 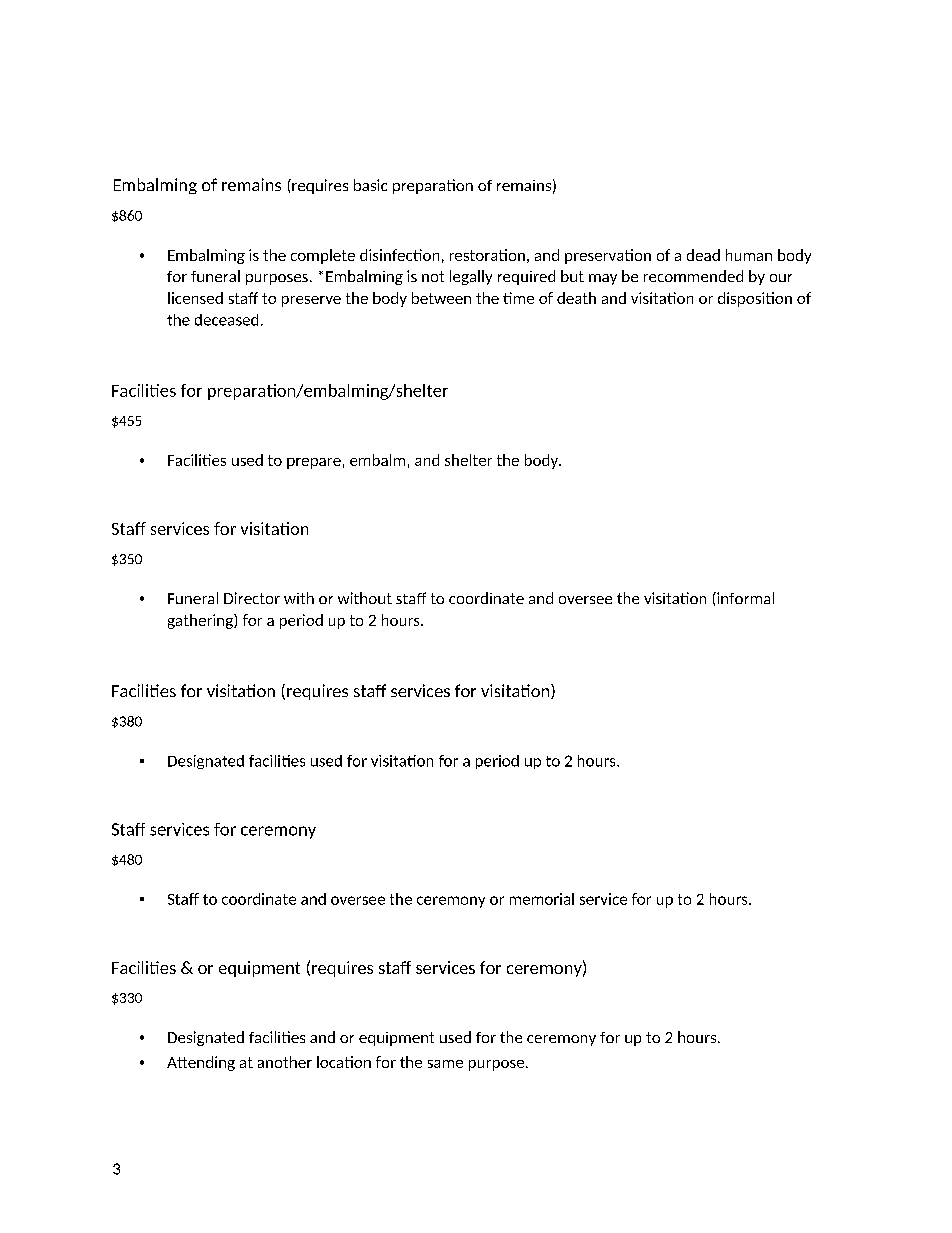 What do you see at coordinates (703, 255) in the screenshot?
I see `dead` at bounding box center [703, 255].
